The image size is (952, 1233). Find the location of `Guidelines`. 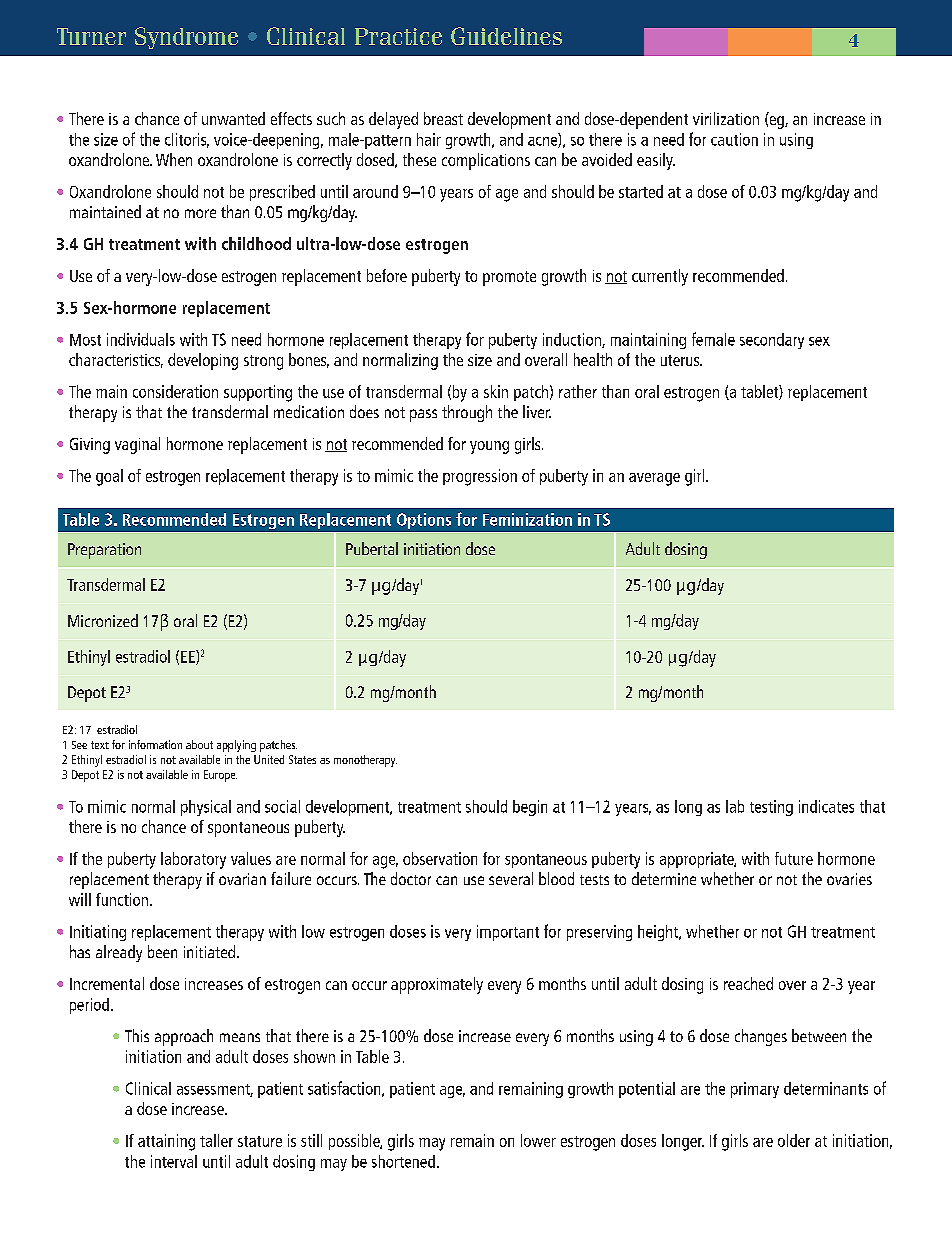

Guidelines is located at coordinates (506, 36).
